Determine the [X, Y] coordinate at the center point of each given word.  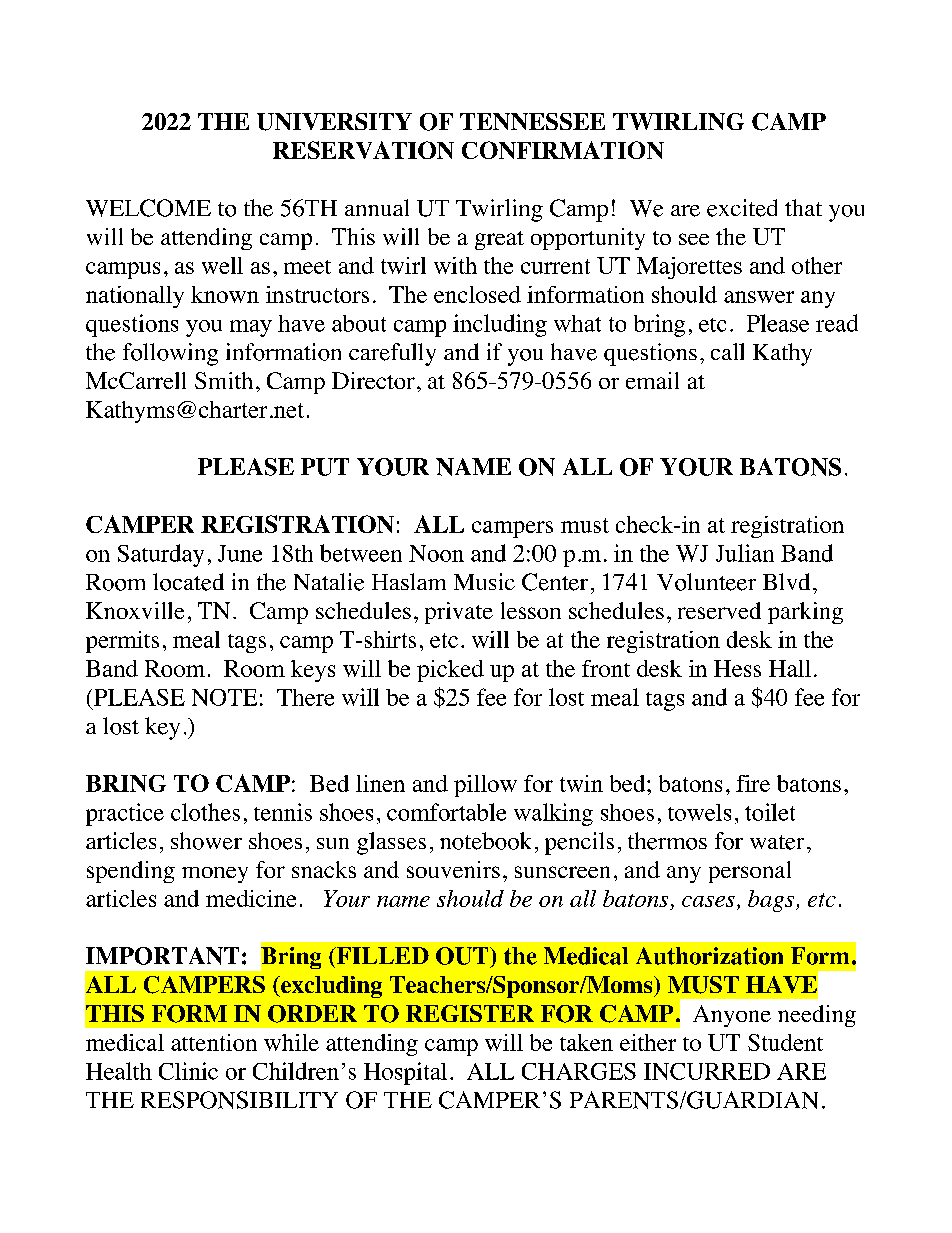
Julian [745, 553]
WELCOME [148, 208]
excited [742, 208]
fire [753, 783]
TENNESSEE [532, 121]
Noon [436, 553]
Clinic [188, 1071]
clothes [205, 812]
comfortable [446, 812]
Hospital [405, 1073]
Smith [224, 380]
